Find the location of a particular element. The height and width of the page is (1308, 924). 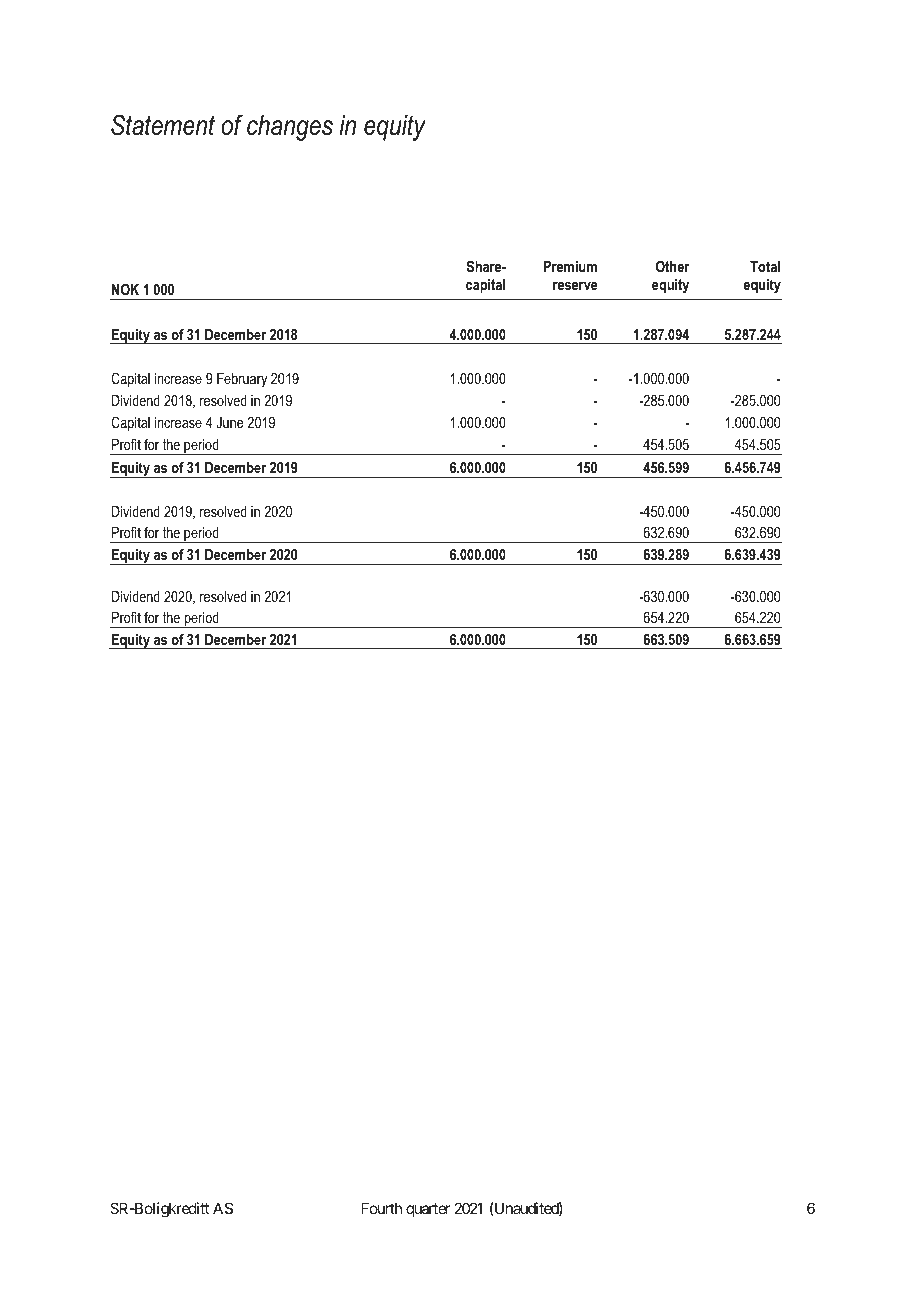

February is located at coordinates (242, 380).
